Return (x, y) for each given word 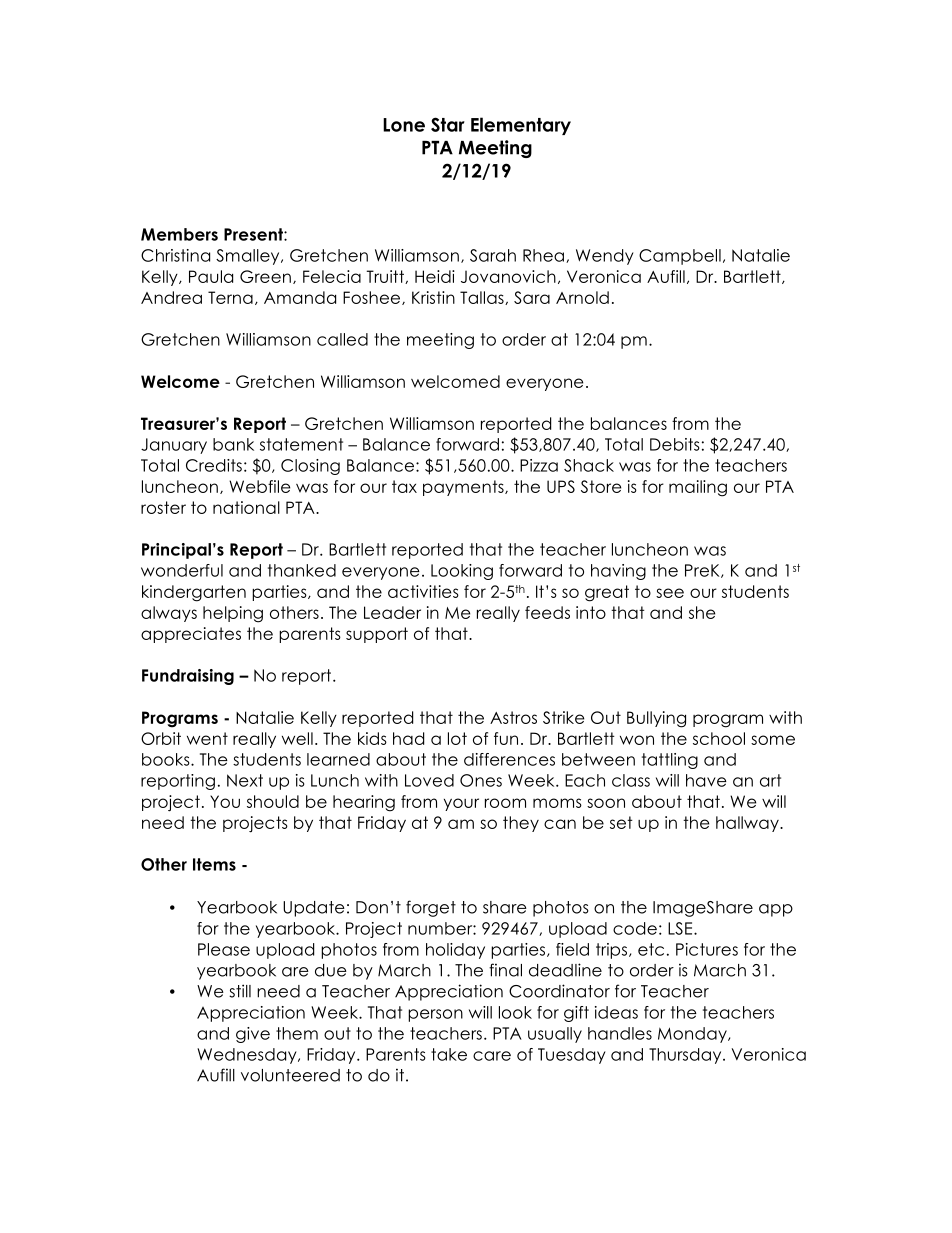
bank (233, 444)
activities (423, 591)
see (670, 593)
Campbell (680, 257)
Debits (675, 444)
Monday (693, 1035)
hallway (748, 824)
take (449, 1054)
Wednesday (248, 1056)
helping (233, 614)
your (461, 804)
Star (448, 124)
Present (254, 234)
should (273, 801)
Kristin (433, 297)
